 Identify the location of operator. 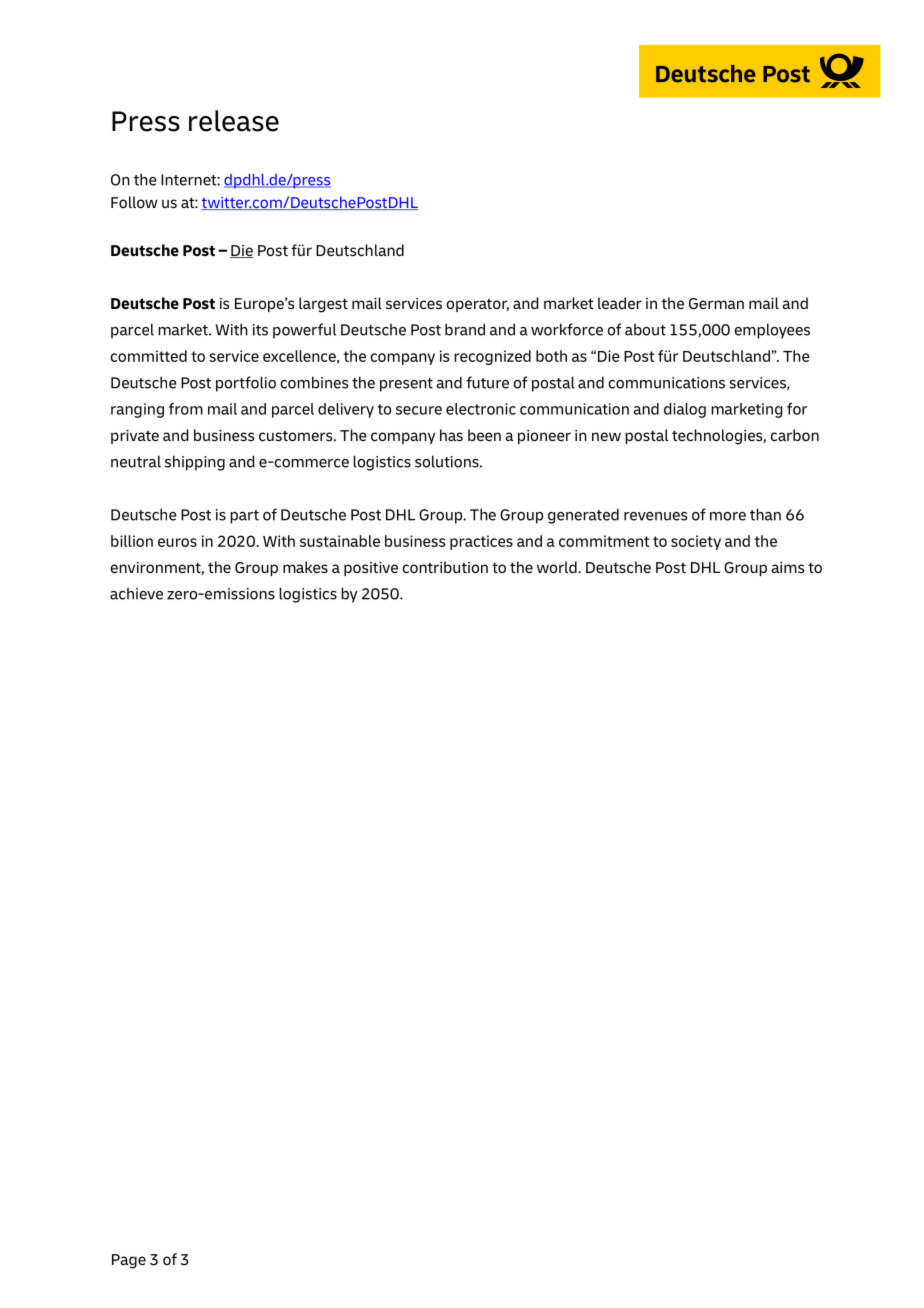
(478, 305).
